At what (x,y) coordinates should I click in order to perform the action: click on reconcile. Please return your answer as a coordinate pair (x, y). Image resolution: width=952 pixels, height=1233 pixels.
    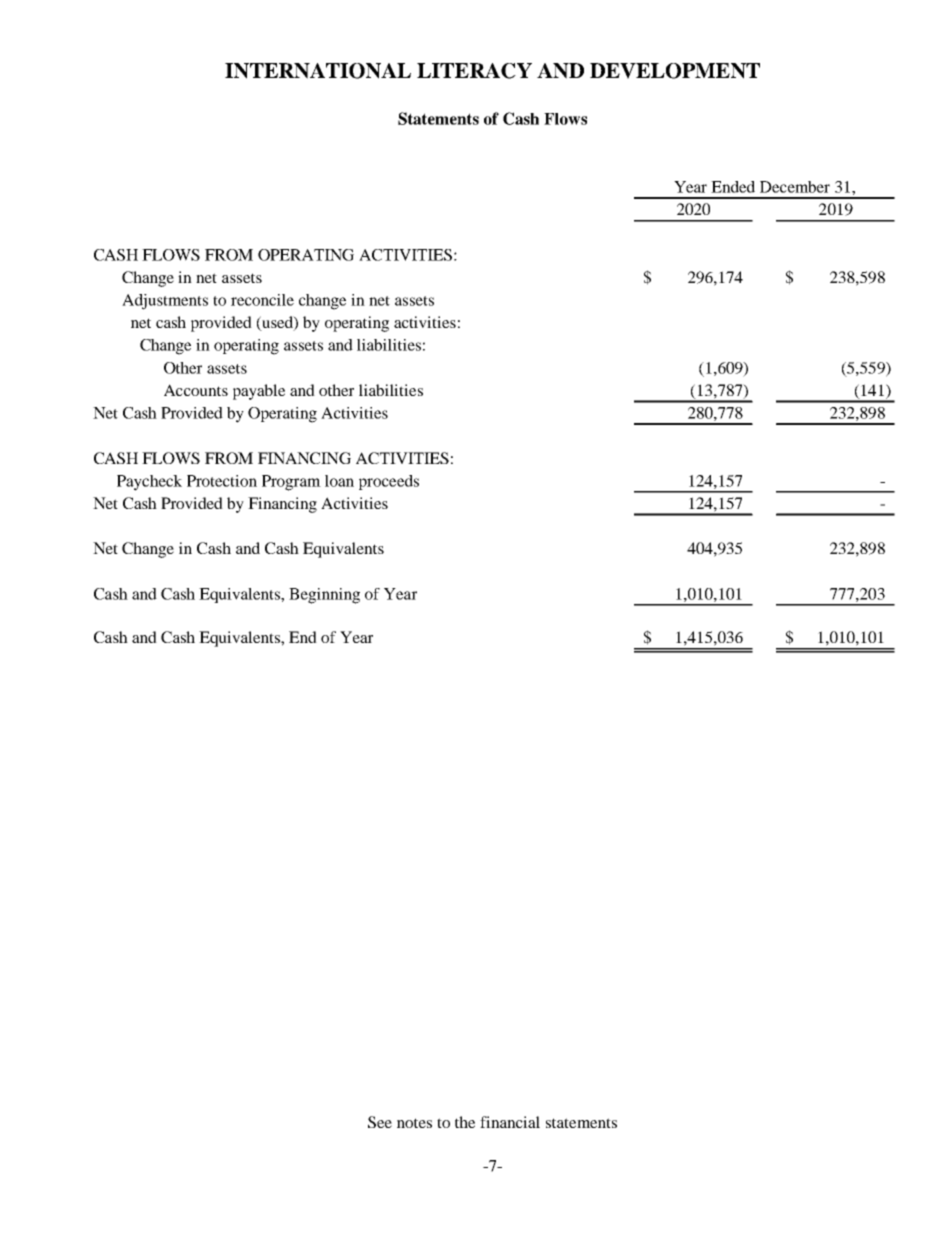
    Looking at the image, I should click on (262, 300).
